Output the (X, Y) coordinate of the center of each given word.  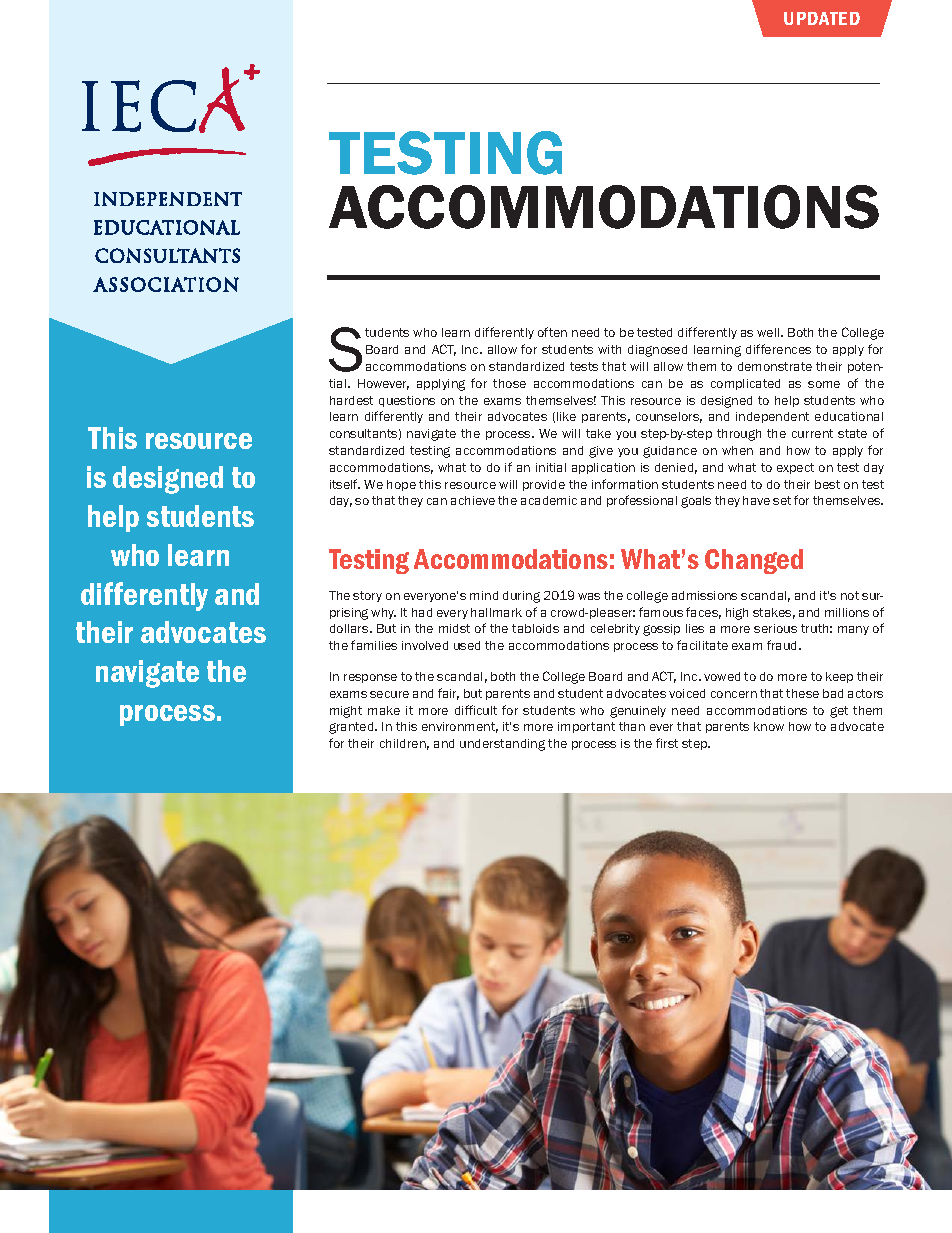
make (384, 710)
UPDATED (822, 18)
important (586, 727)
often (552, 332)
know (769, 726)
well (769, 332)
